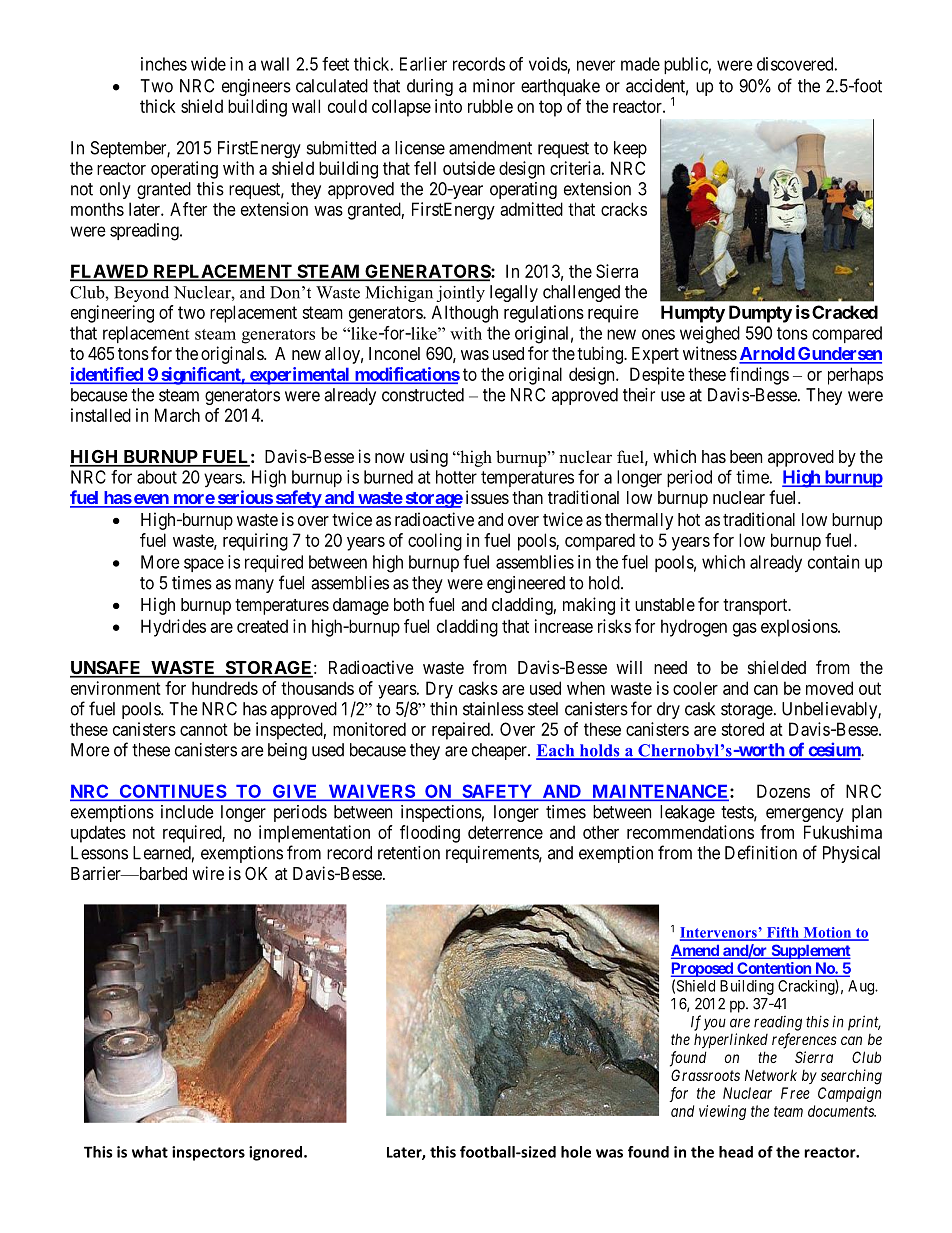 The width and height of the screenshot is (952, 1233). What do you see at coordinates (782, 933) in the screenshot?
I see `Fifth` at bounding box center [782, 933].
